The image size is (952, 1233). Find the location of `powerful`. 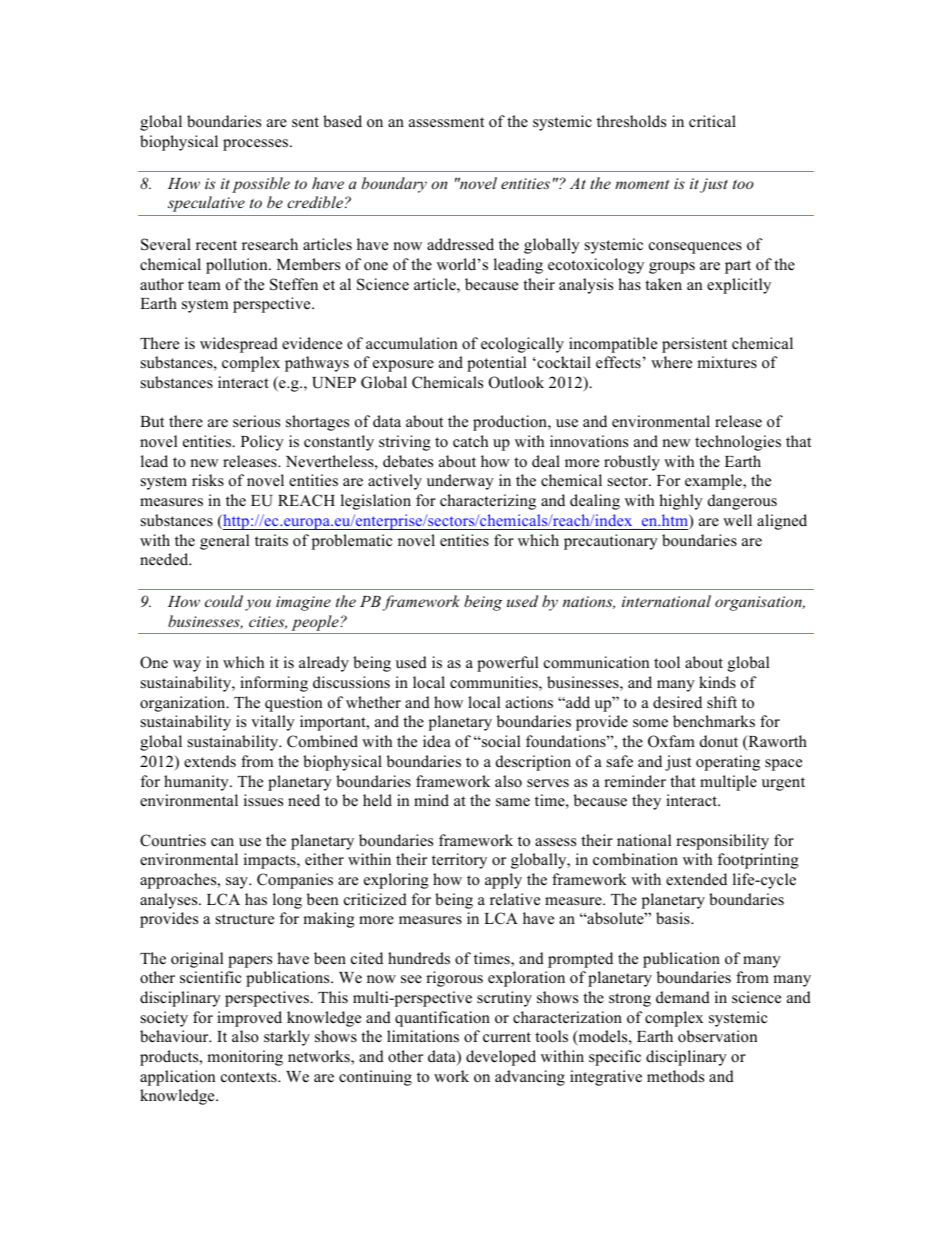

powerful is located at coordinates (507, 664).
